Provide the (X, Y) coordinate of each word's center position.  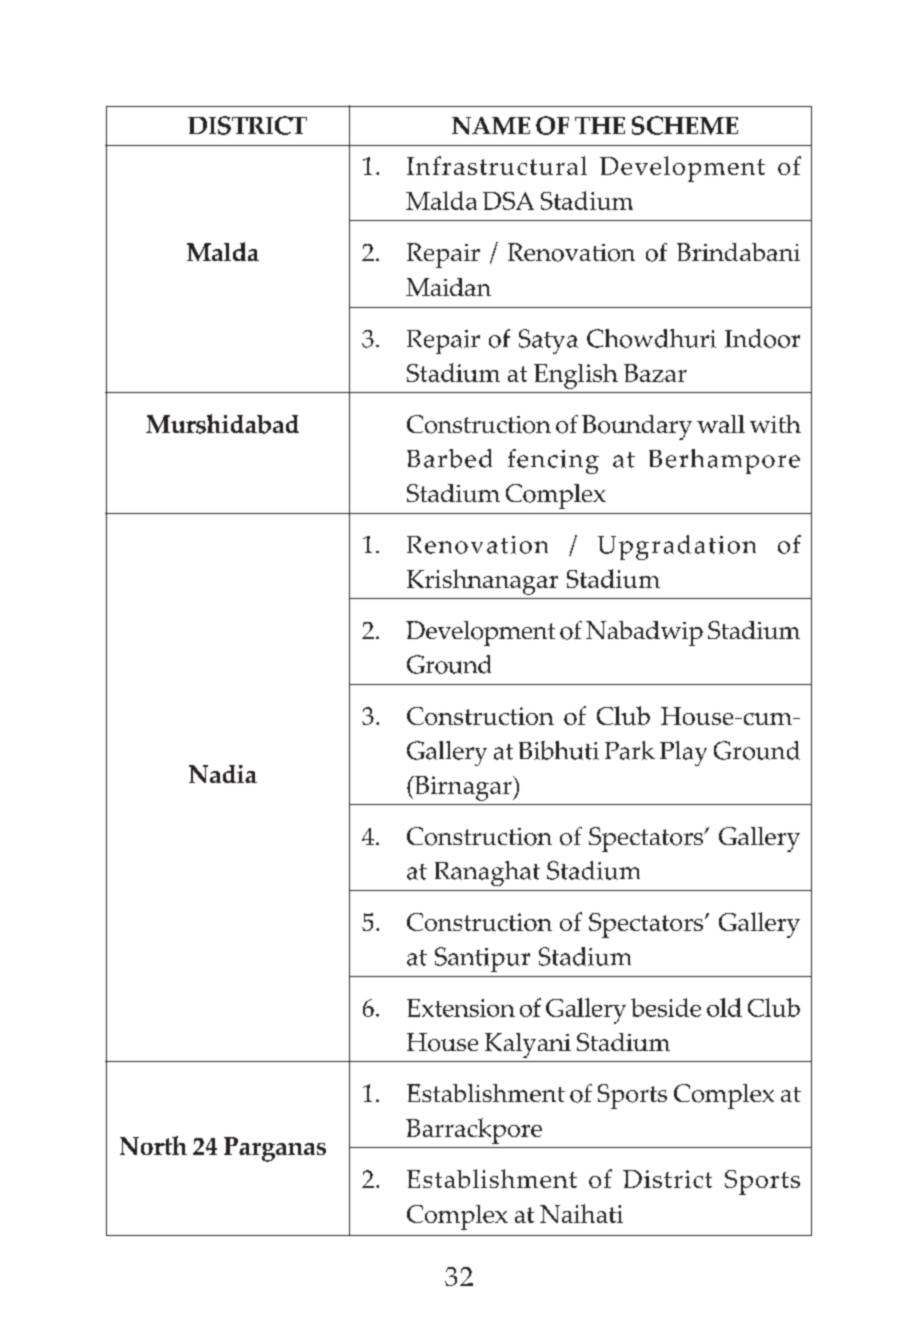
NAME (491, 126)
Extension (461, 1008)
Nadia (223, 774)
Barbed (449, 458)
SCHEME (685, 125)
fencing (553, 461)
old (724, 1007)
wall (721, 424)
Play (683, 753)
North (153, 1145)
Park (630, 750)
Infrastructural (497, 165)
